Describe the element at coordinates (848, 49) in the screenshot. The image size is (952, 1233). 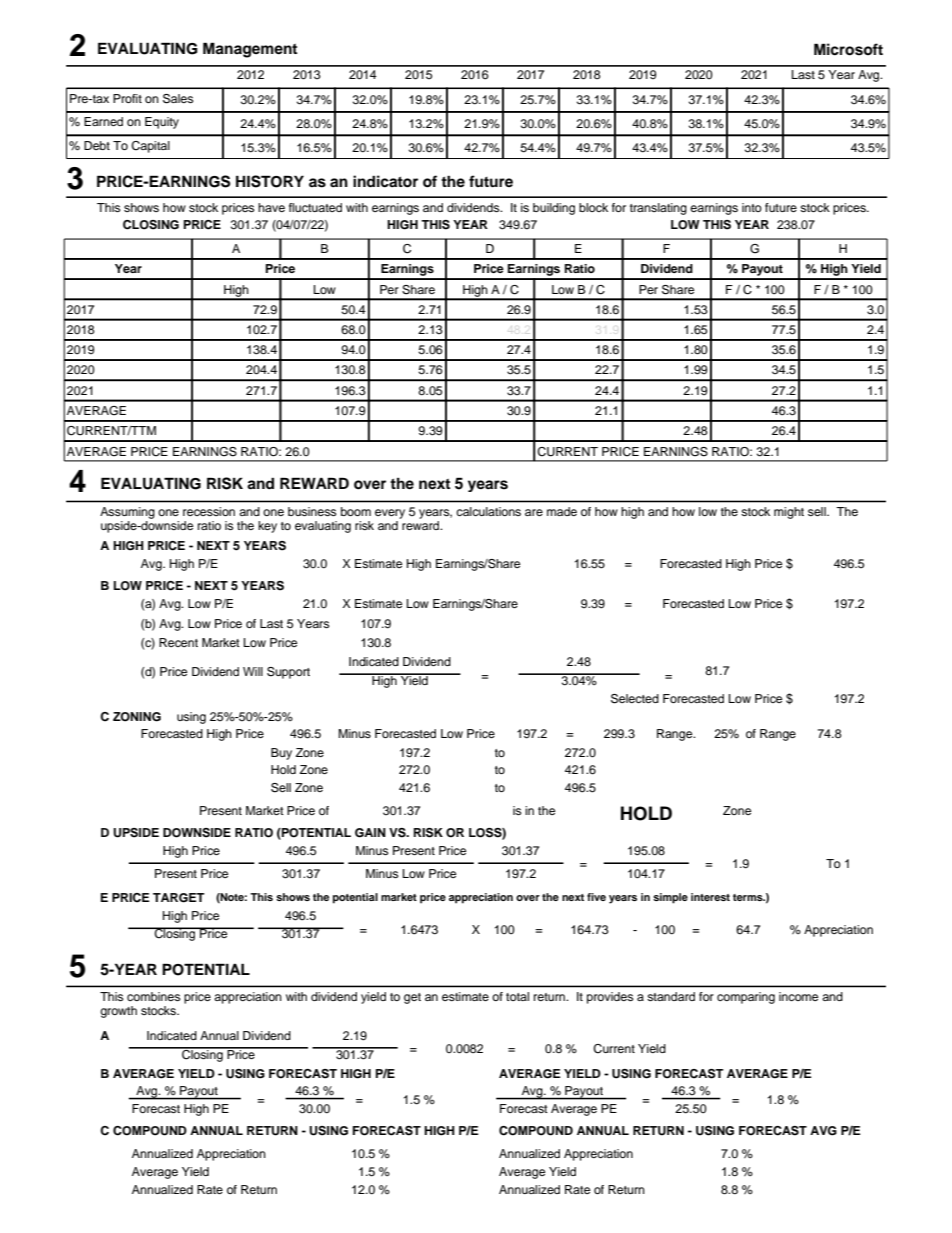
I see `Microsoft` at that location.
